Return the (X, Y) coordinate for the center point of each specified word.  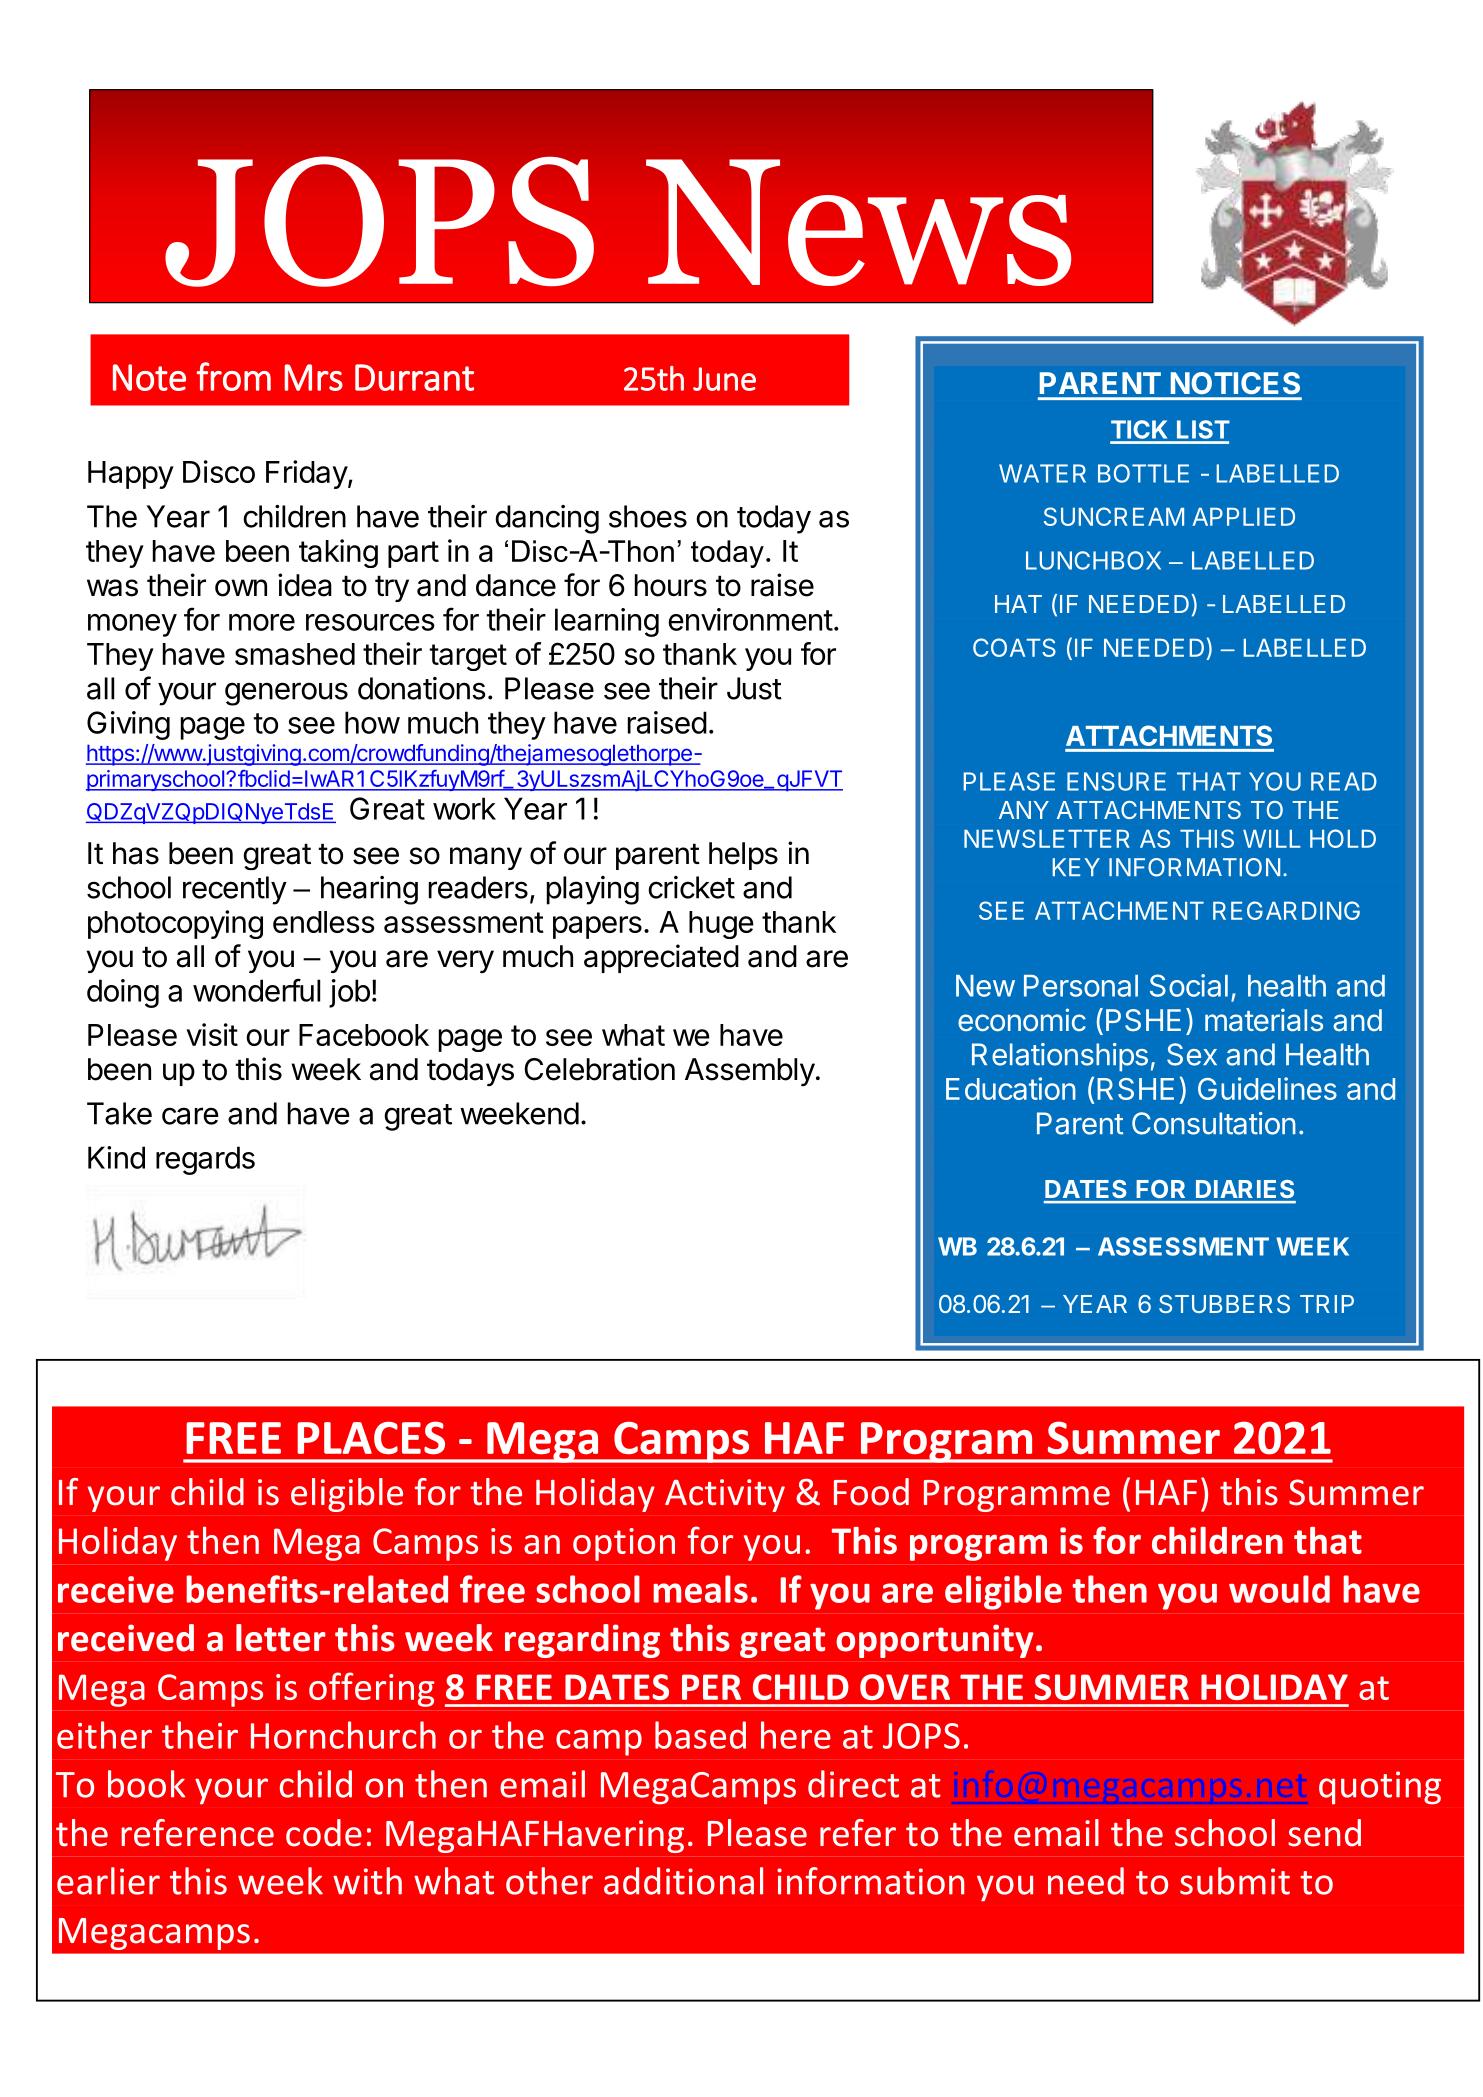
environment (750, 619)
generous (286, 694)
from (234, 376)
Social (1189, 985)
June (724, 379)
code (324, 1833)
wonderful (256, 990)
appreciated (661, 958)
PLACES (371, 1438)
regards (205, 1160)
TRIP (1327, 1304)
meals (700, 1589)
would (1279, 1589)
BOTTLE (1143, 473)
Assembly (750, 1072)
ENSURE (1116, 781)
